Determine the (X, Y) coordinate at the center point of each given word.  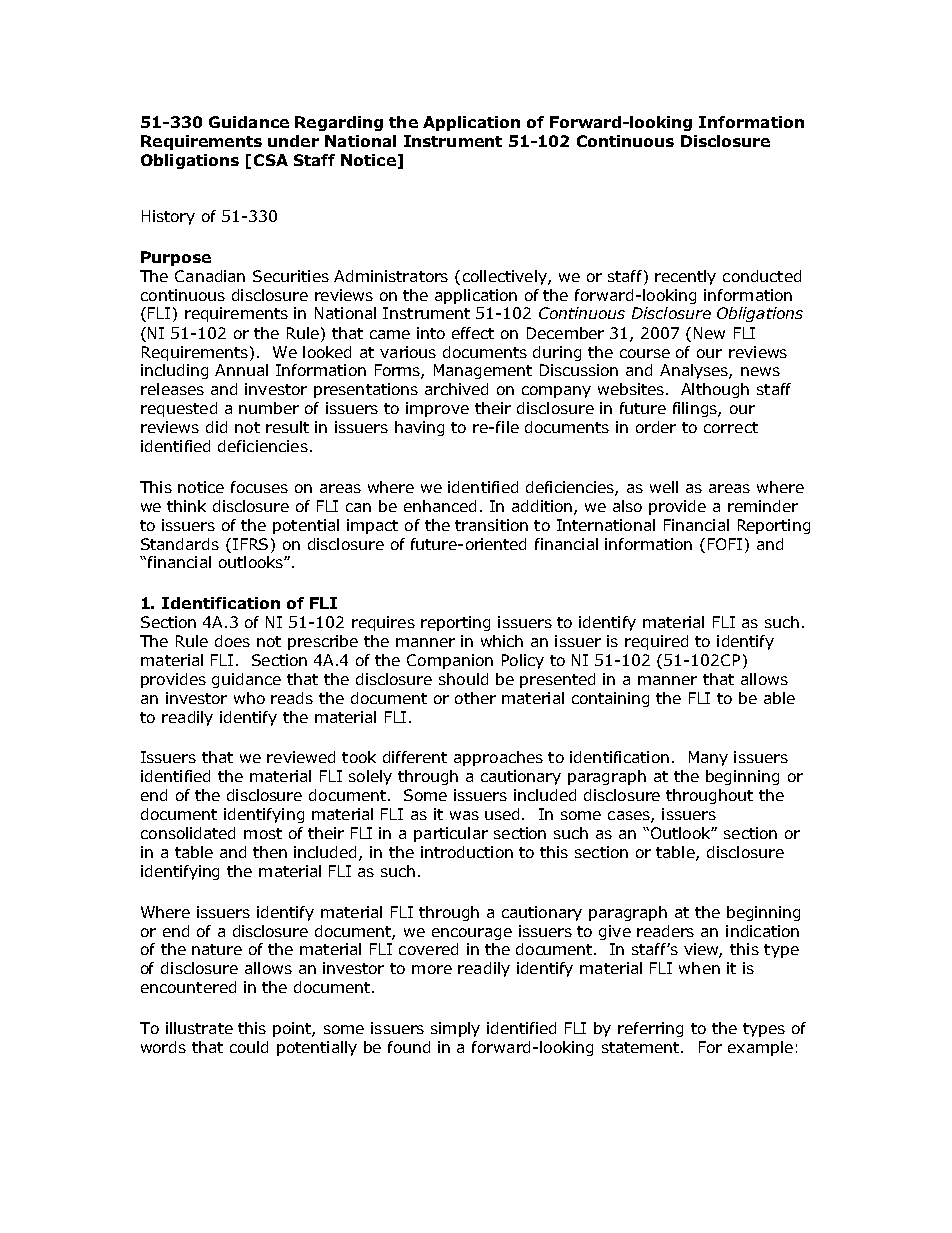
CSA (271, 160)
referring (650, 1029)
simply (455, 1029)
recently (685, 277)
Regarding (339, 123)
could (249, 1047)
